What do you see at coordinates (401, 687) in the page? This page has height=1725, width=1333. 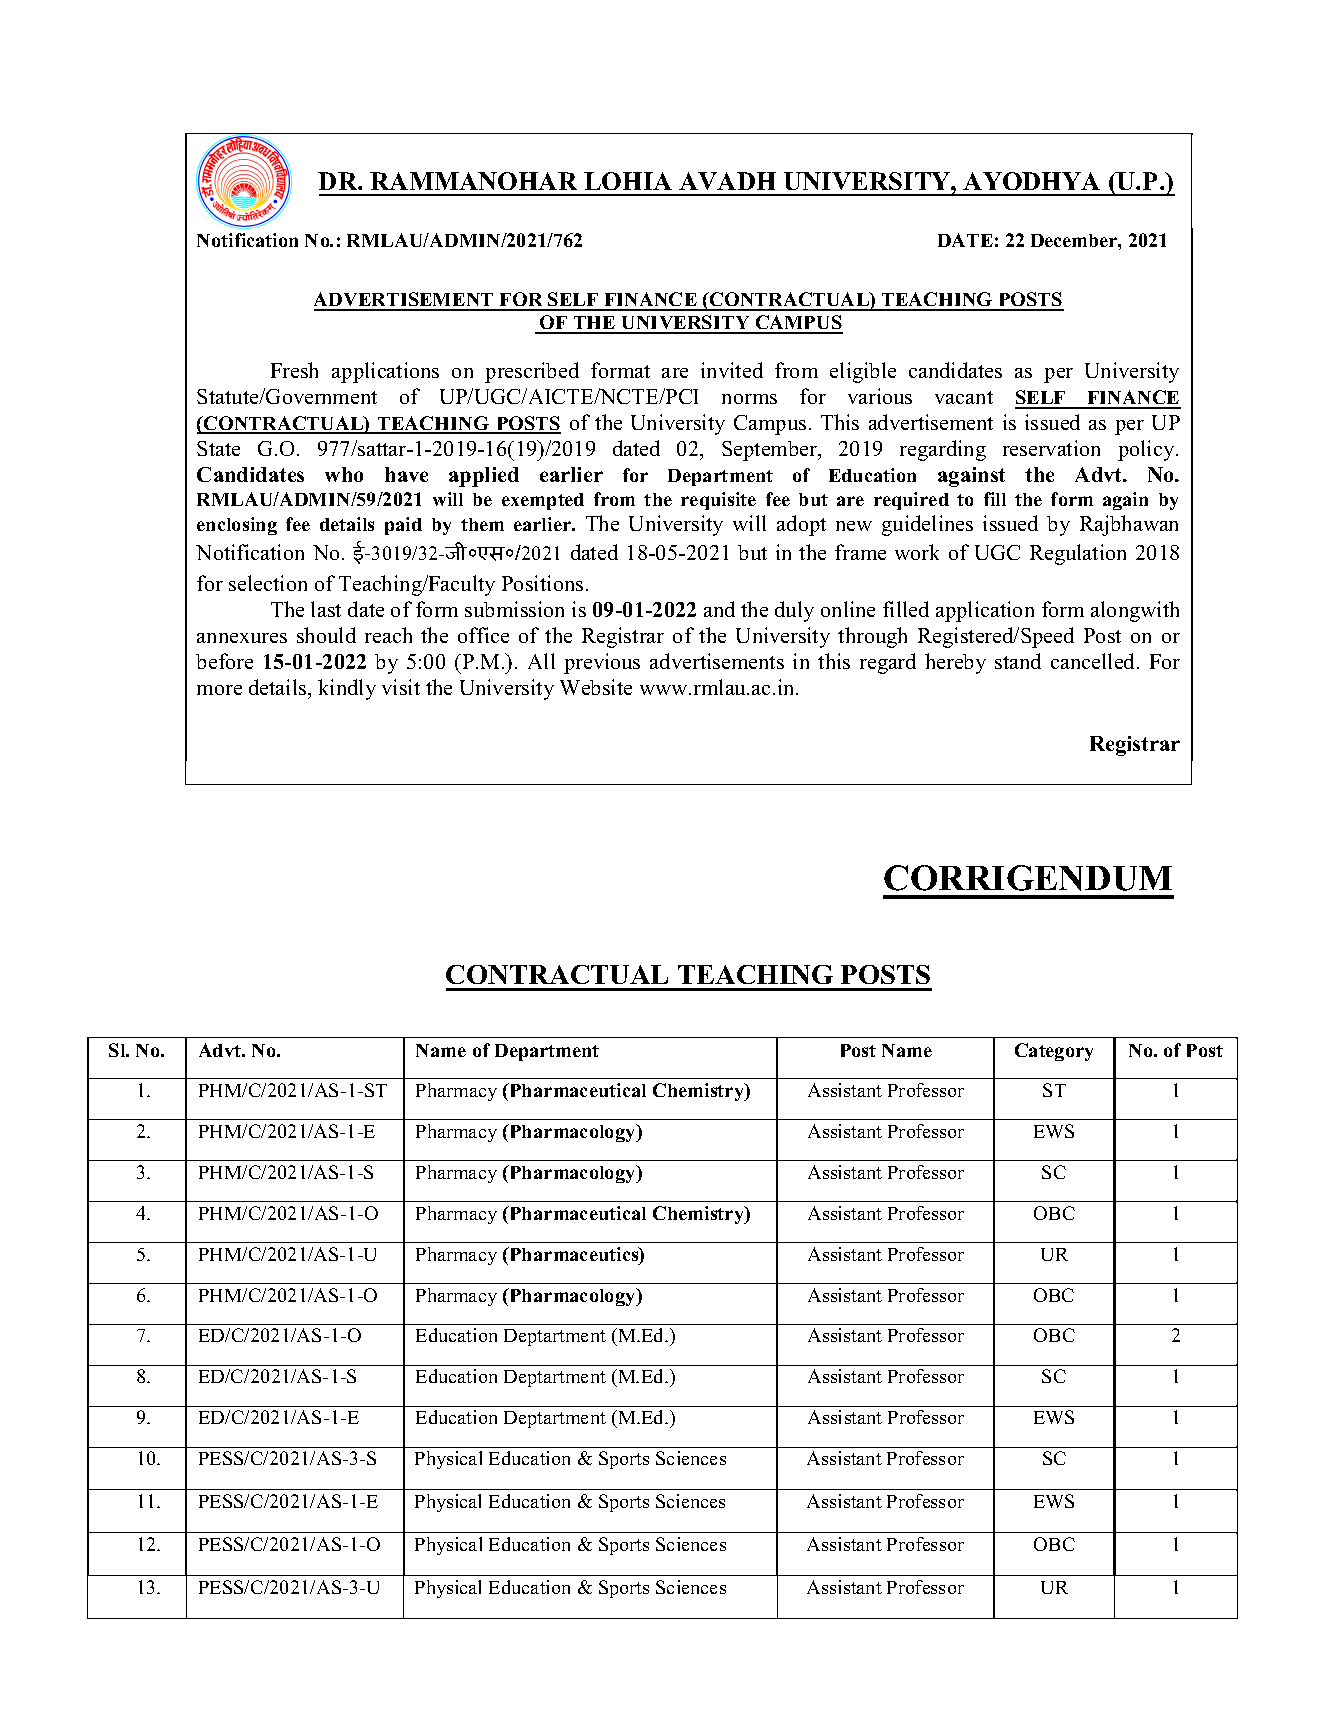 I see `visit` at bounding box center [401, 687].
